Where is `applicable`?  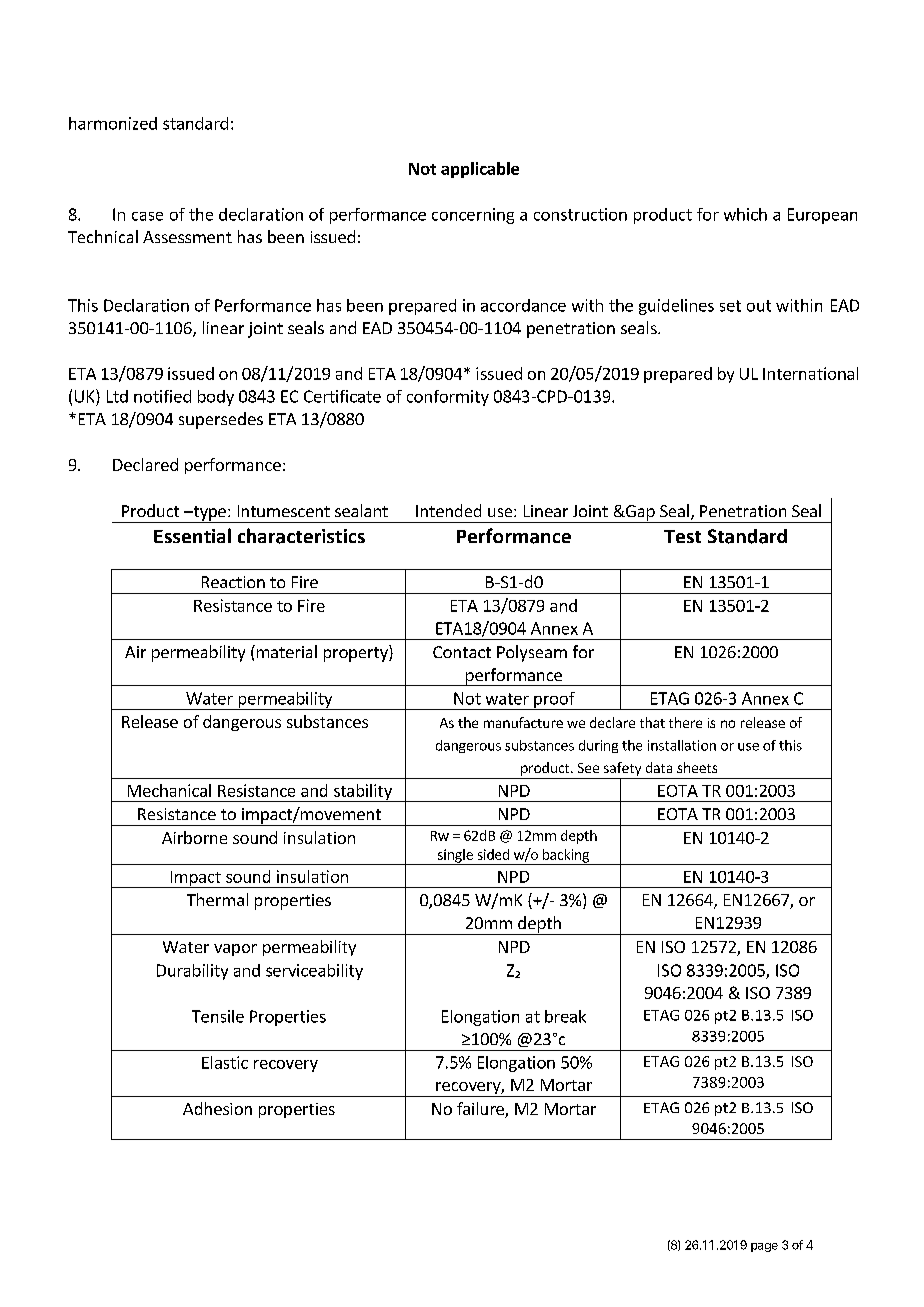
applicable is located at coordinates (480, 170).
